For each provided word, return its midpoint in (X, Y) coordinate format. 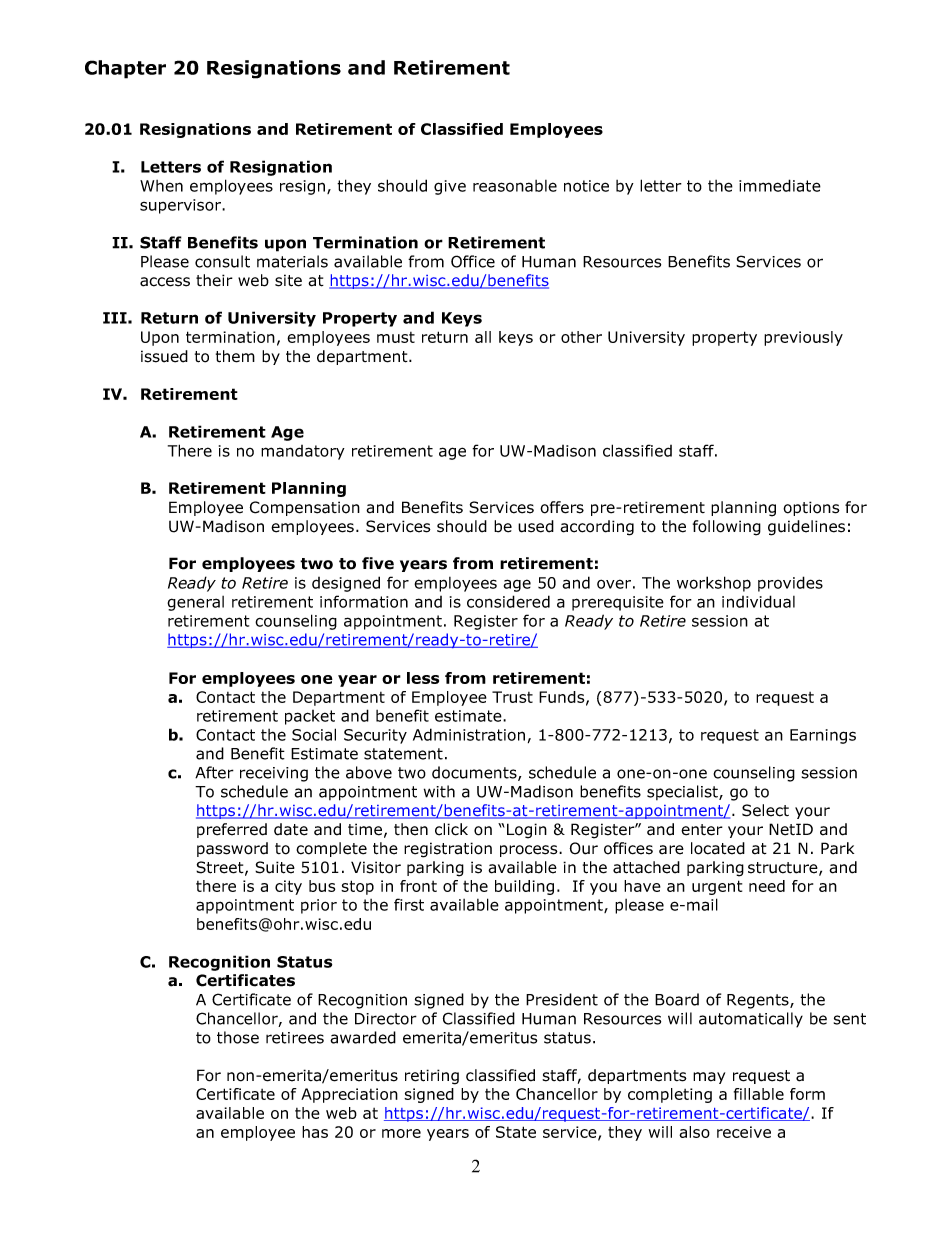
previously (803, 338)
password (232, 849)
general (195, 603)
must (396, 337)
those (238, 1037)
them (235, 356)
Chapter (125, 69)
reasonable (515, 186)
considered (508, 601)
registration (448, 850)
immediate (780, 185)
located (718, 848)
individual (758, 601)
